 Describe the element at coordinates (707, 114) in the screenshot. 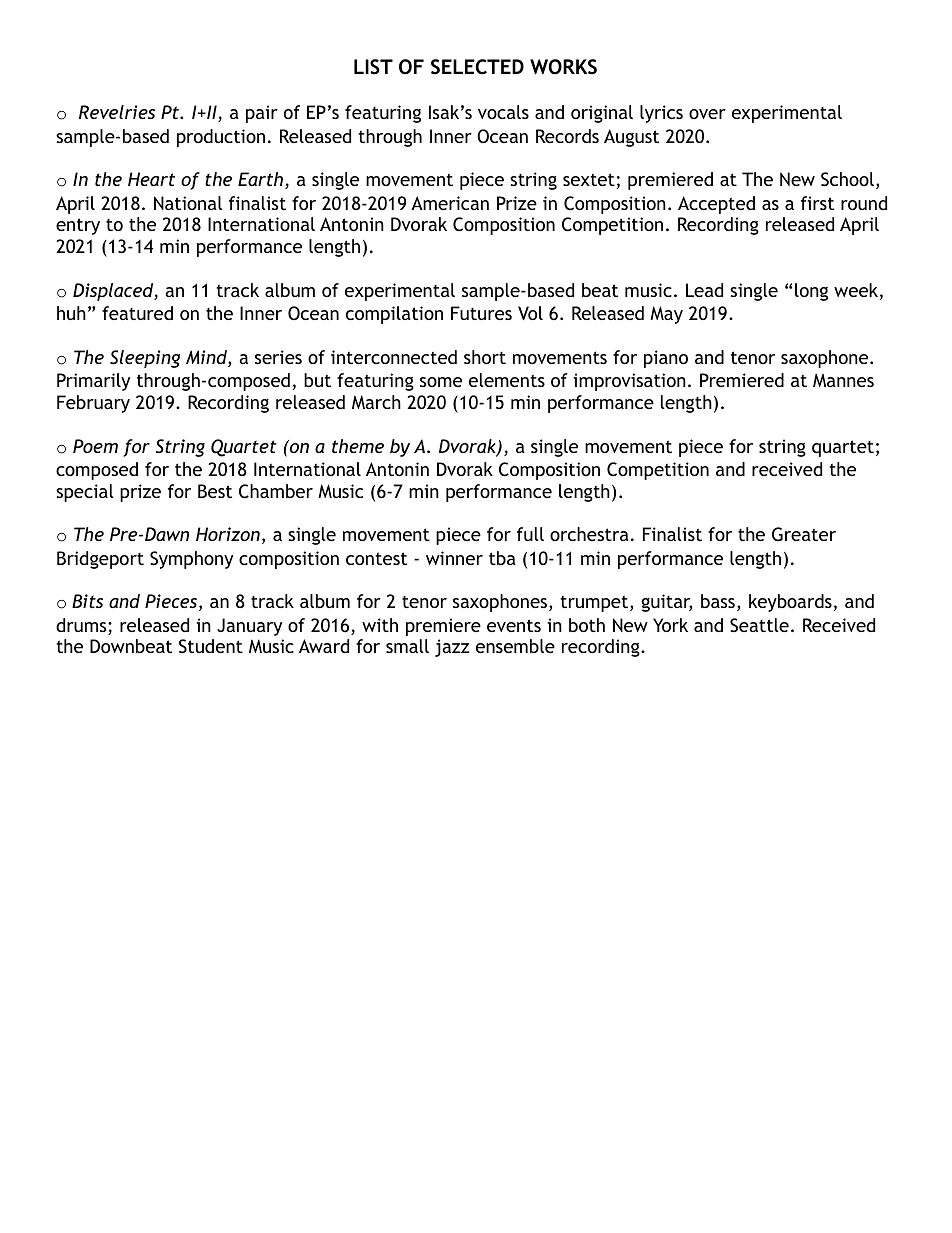

I see `over` at that location.
